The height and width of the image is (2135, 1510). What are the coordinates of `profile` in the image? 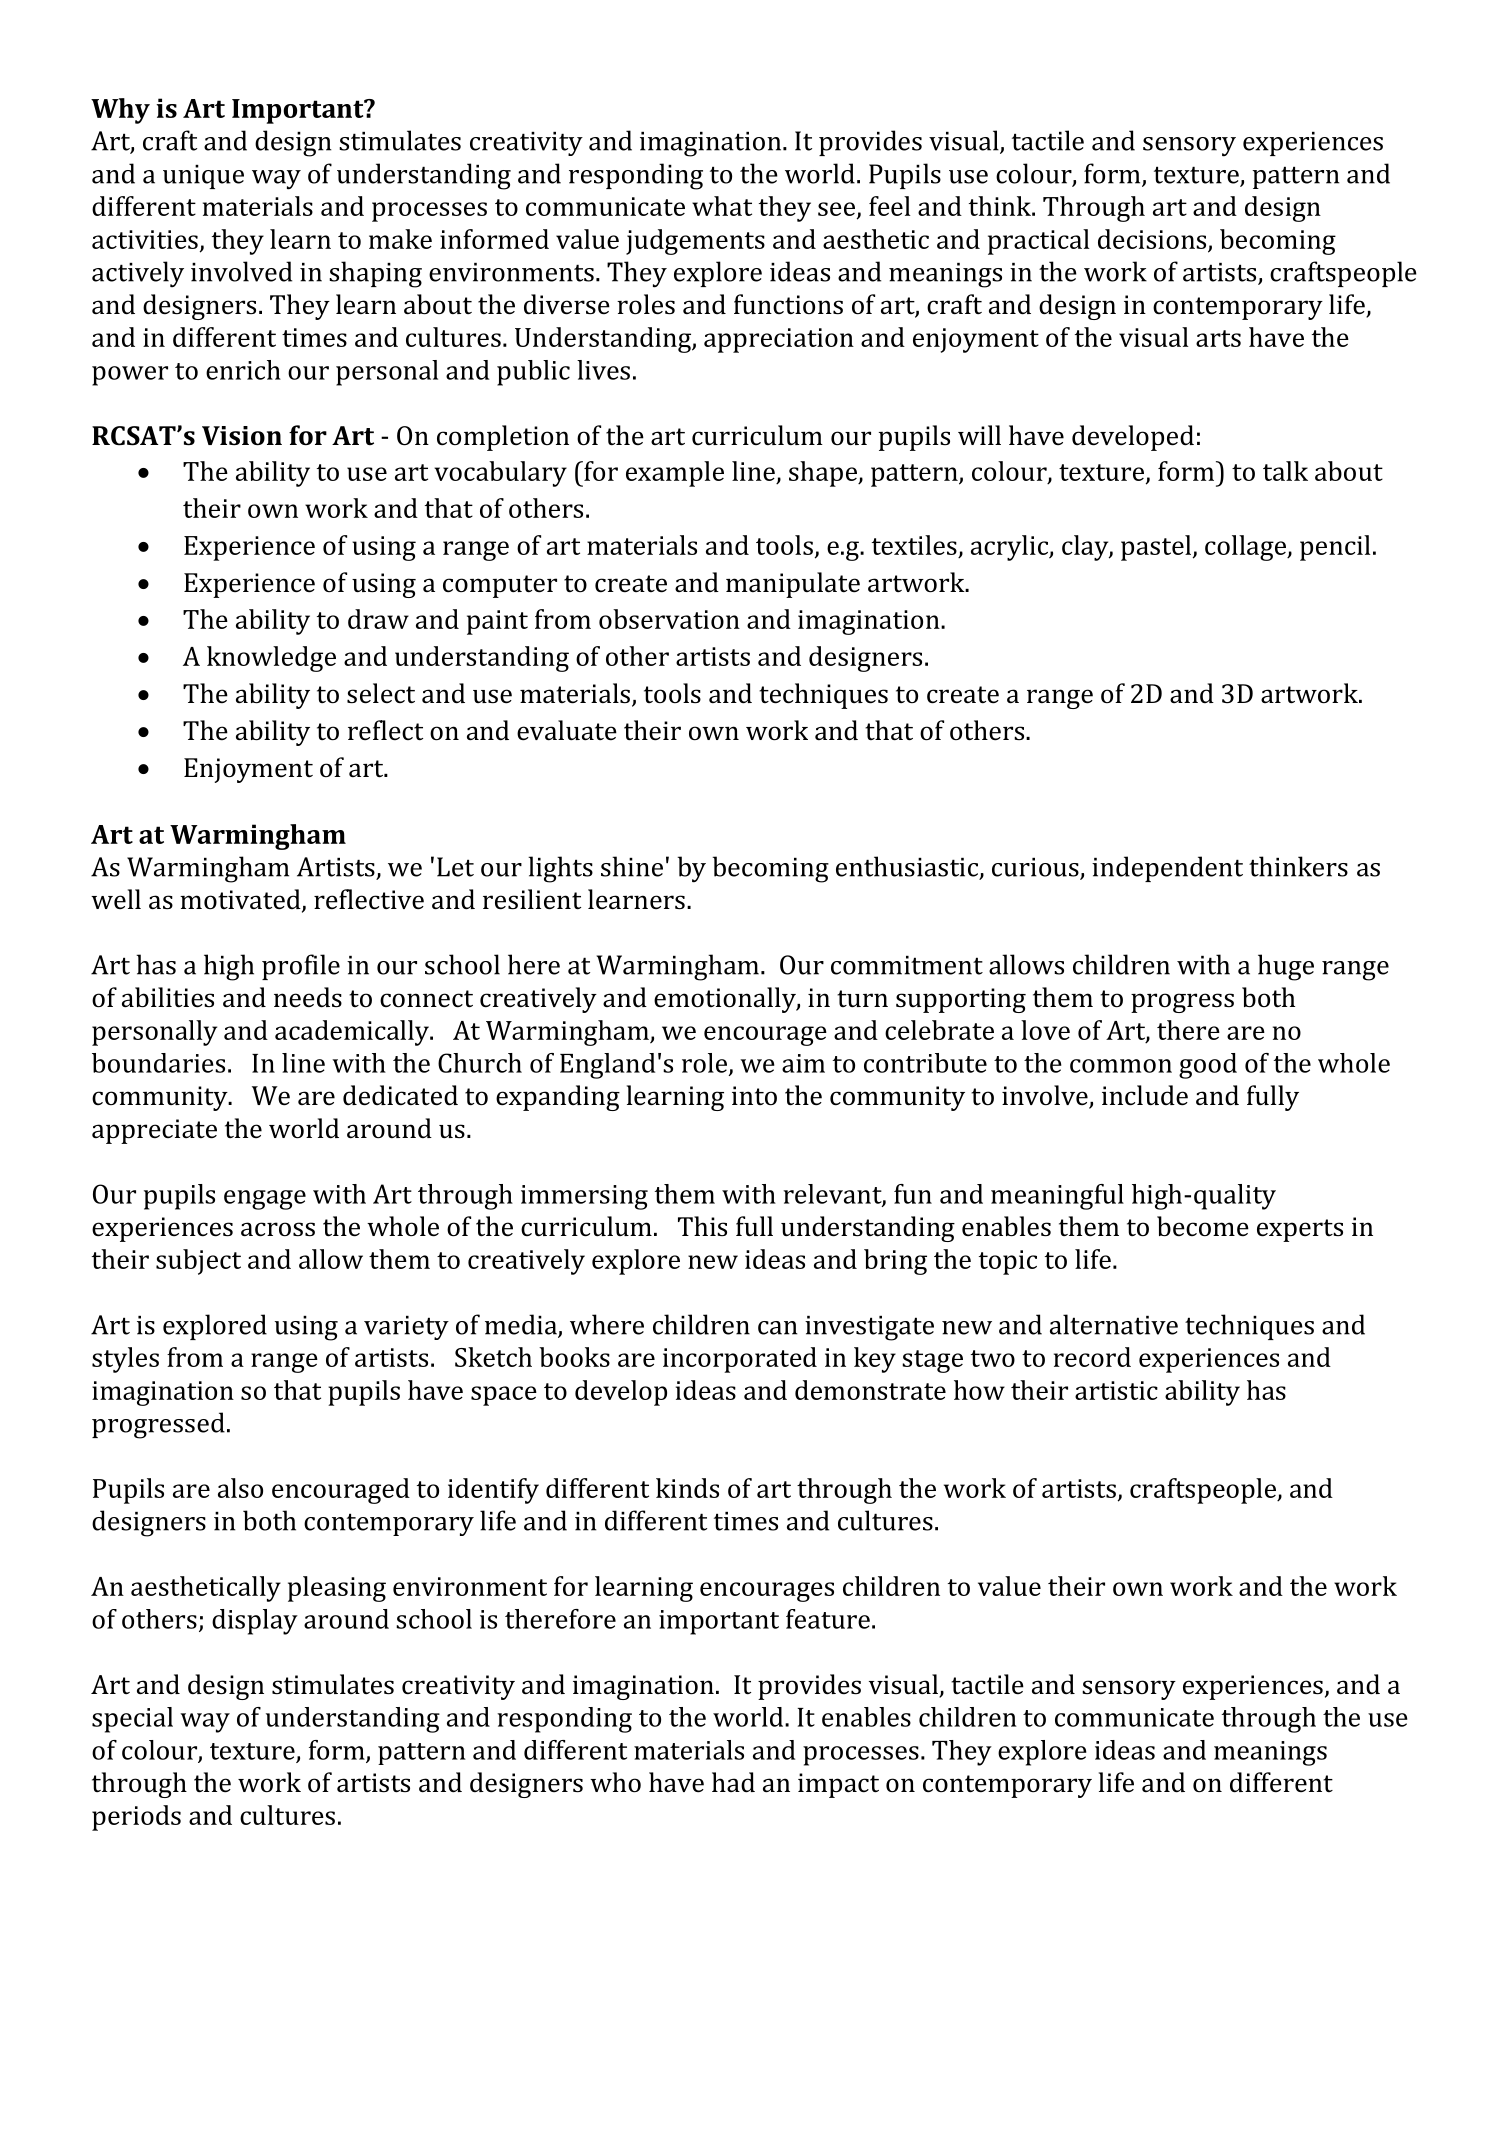 It's located at (301, 967).
